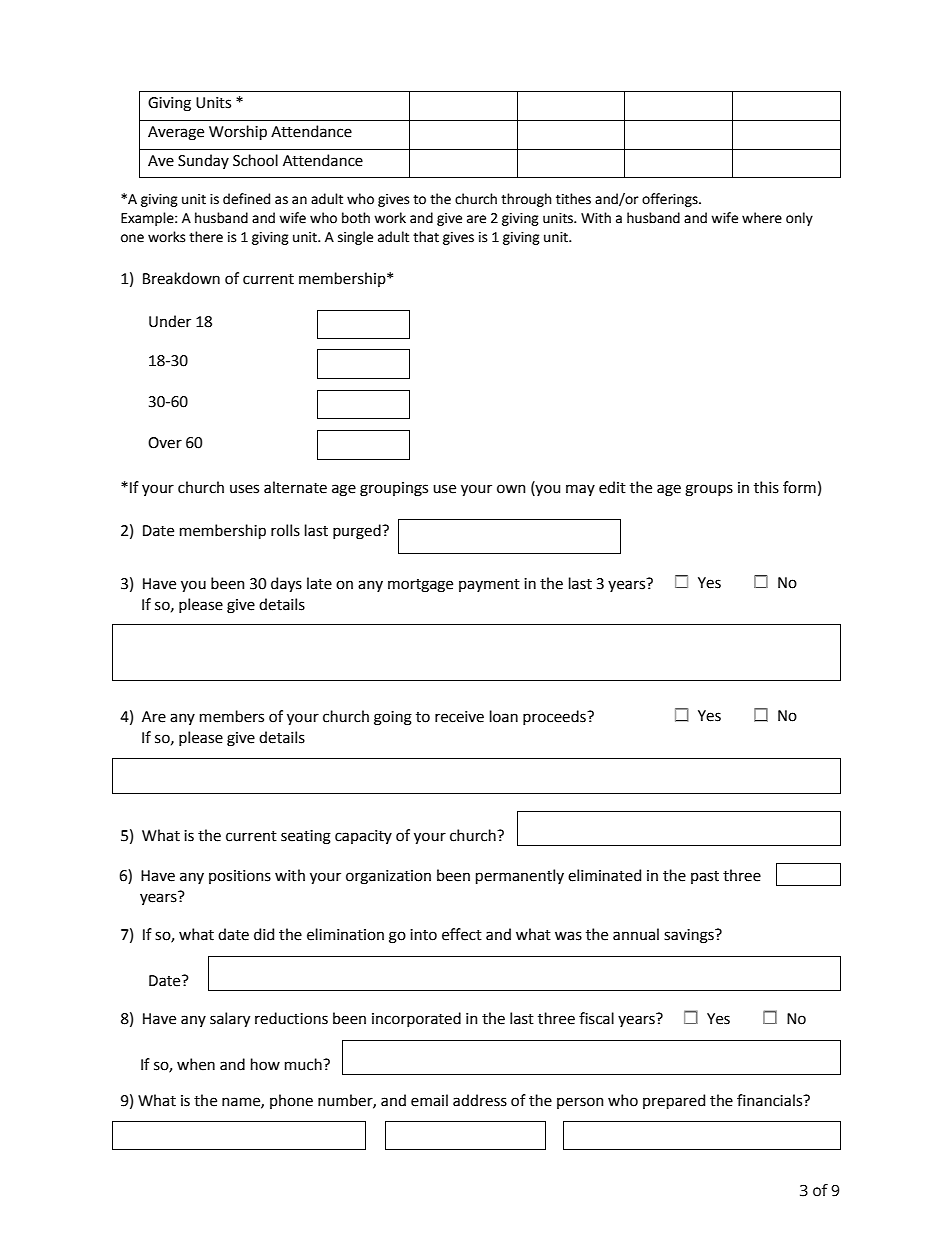  I want to click on seating, so click(306, 837).
